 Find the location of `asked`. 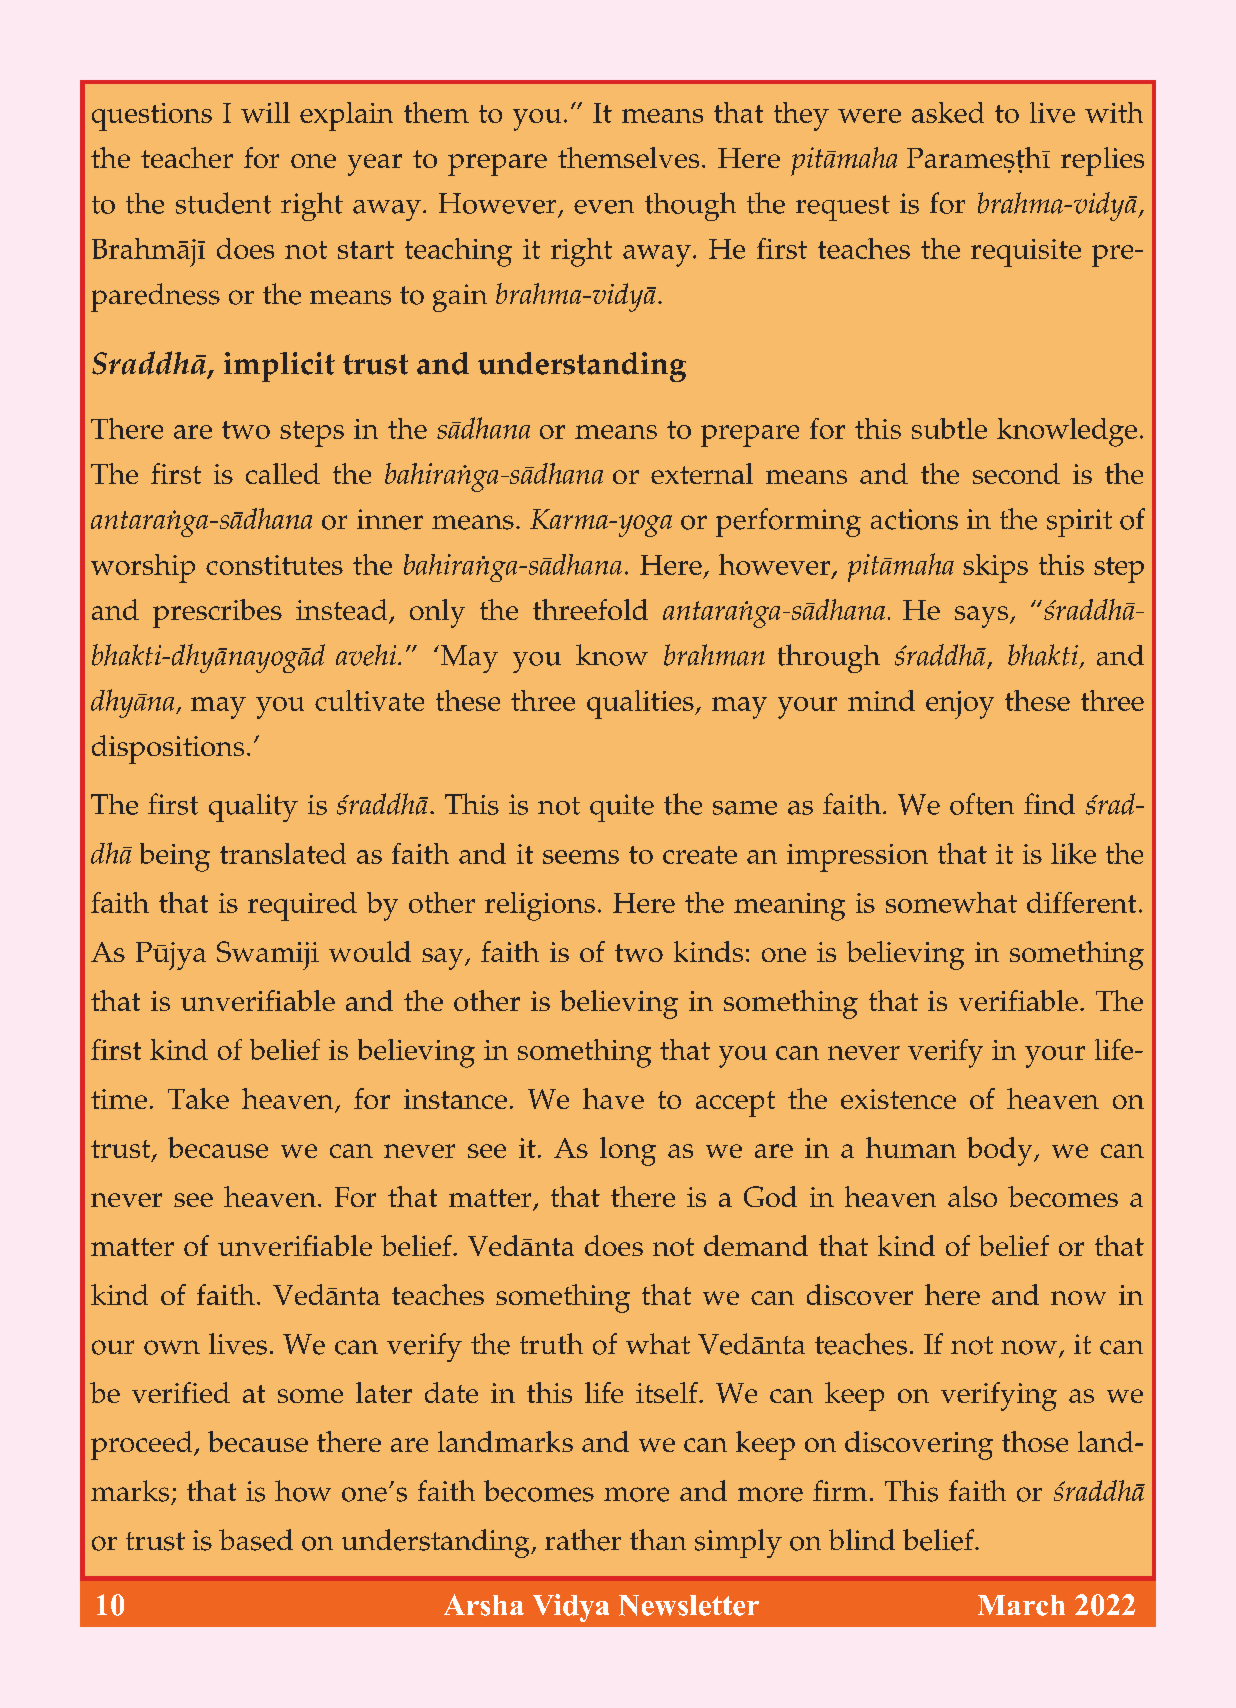

asked is located at coordinates (948, 112).
